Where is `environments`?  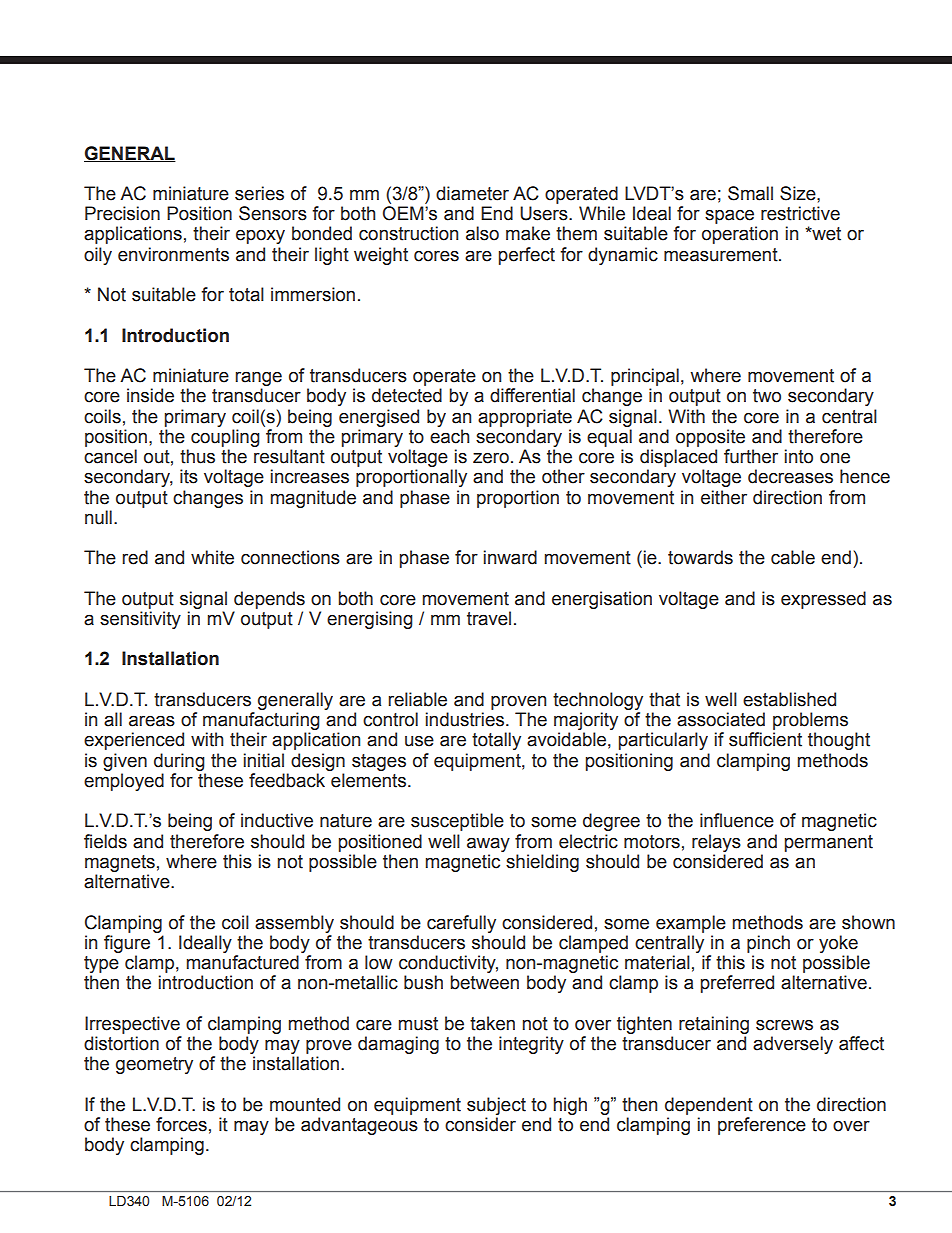 environments is located at coordinates (173, 254).
